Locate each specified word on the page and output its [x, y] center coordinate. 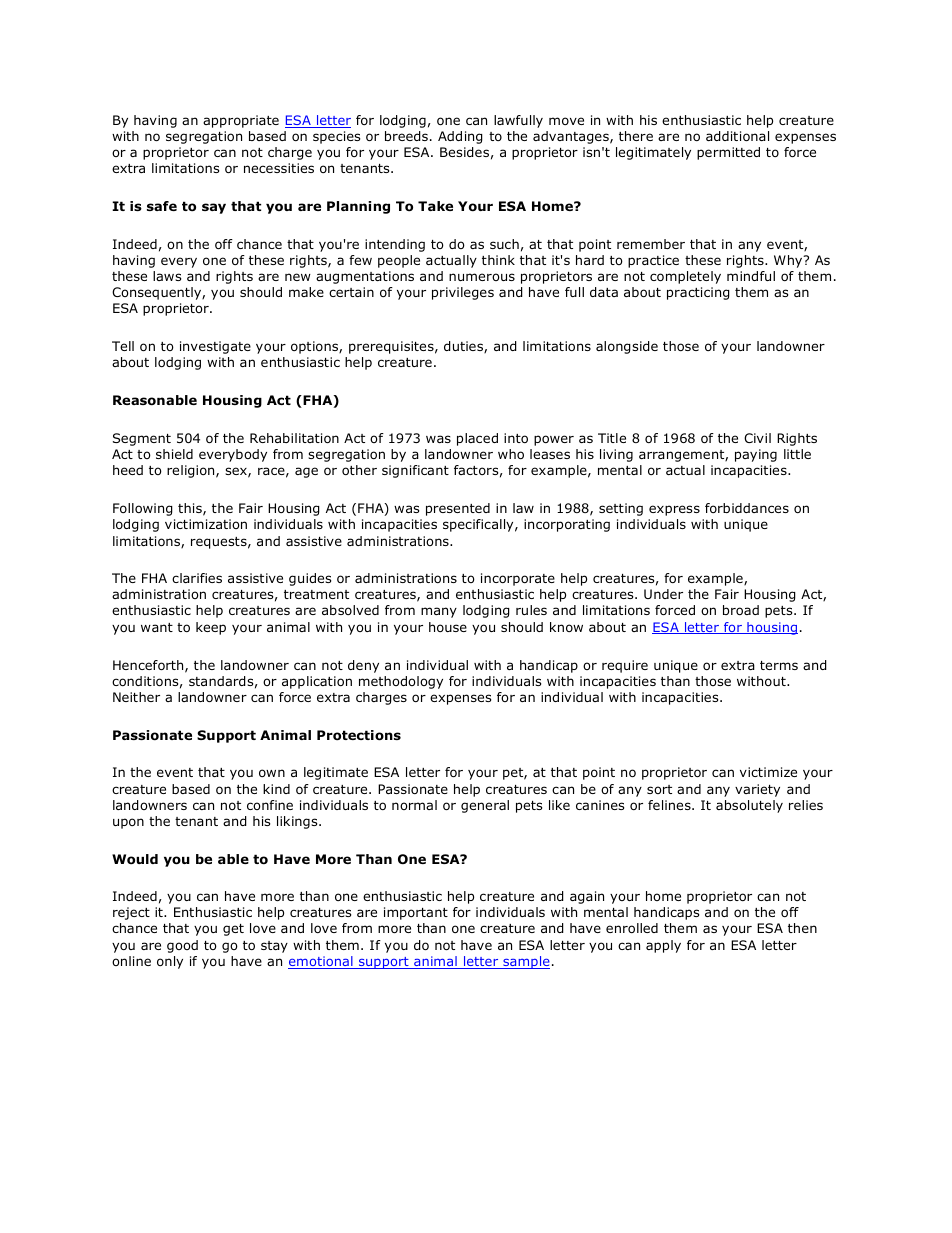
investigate [215, 347]
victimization [206, 524]
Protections [359, 735]
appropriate [241, 121]
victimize [768, 772]
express [674, 510]
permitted [728, 153]
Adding [460, 137]
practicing [698, 293]
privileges [463, 293]
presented [458, 509]
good [182, 946]
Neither [136, 697]
